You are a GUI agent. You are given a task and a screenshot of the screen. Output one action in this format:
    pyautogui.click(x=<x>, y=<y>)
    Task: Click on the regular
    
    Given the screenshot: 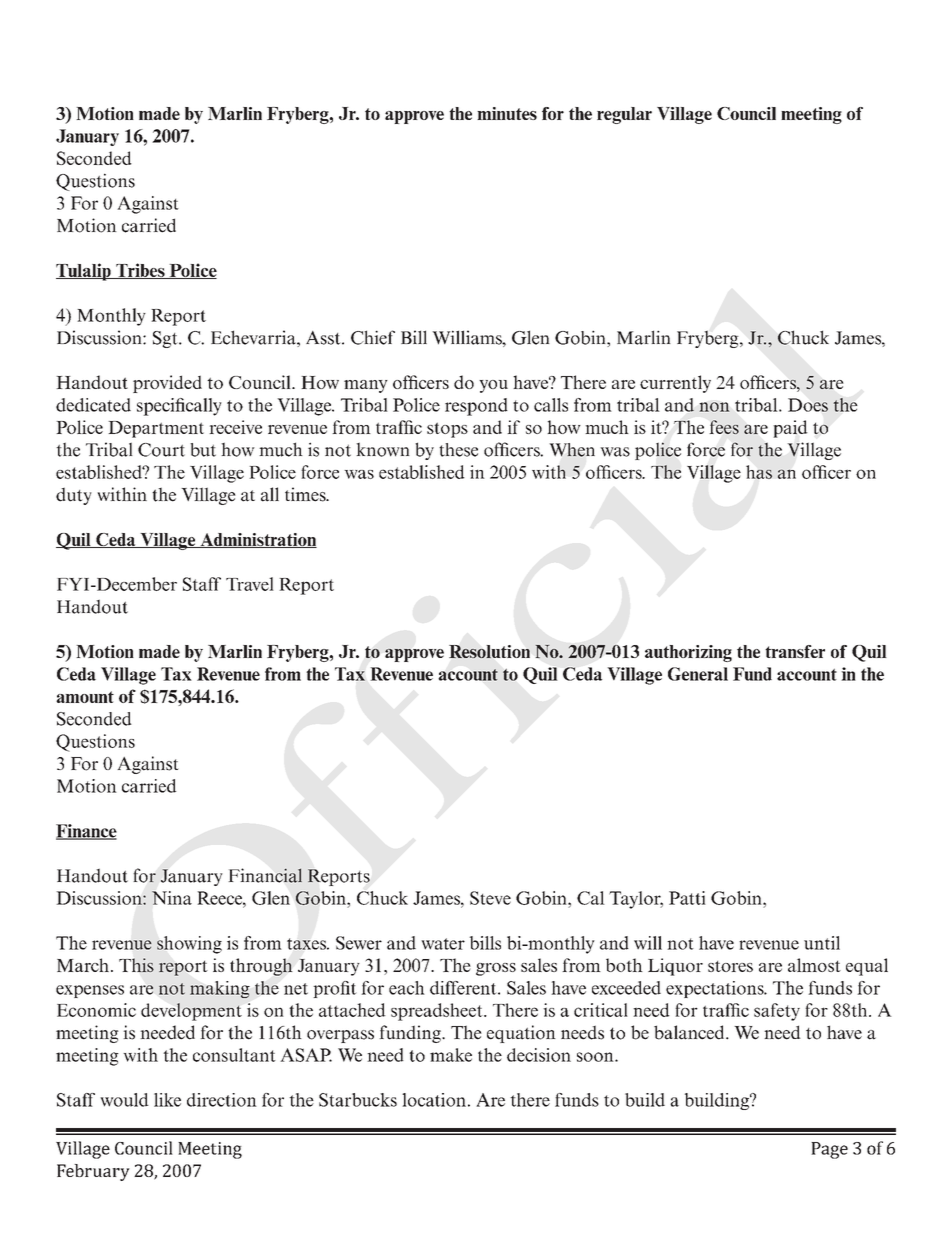 What is the action you would take?
    pyautogui.click(x=624, y=115)
